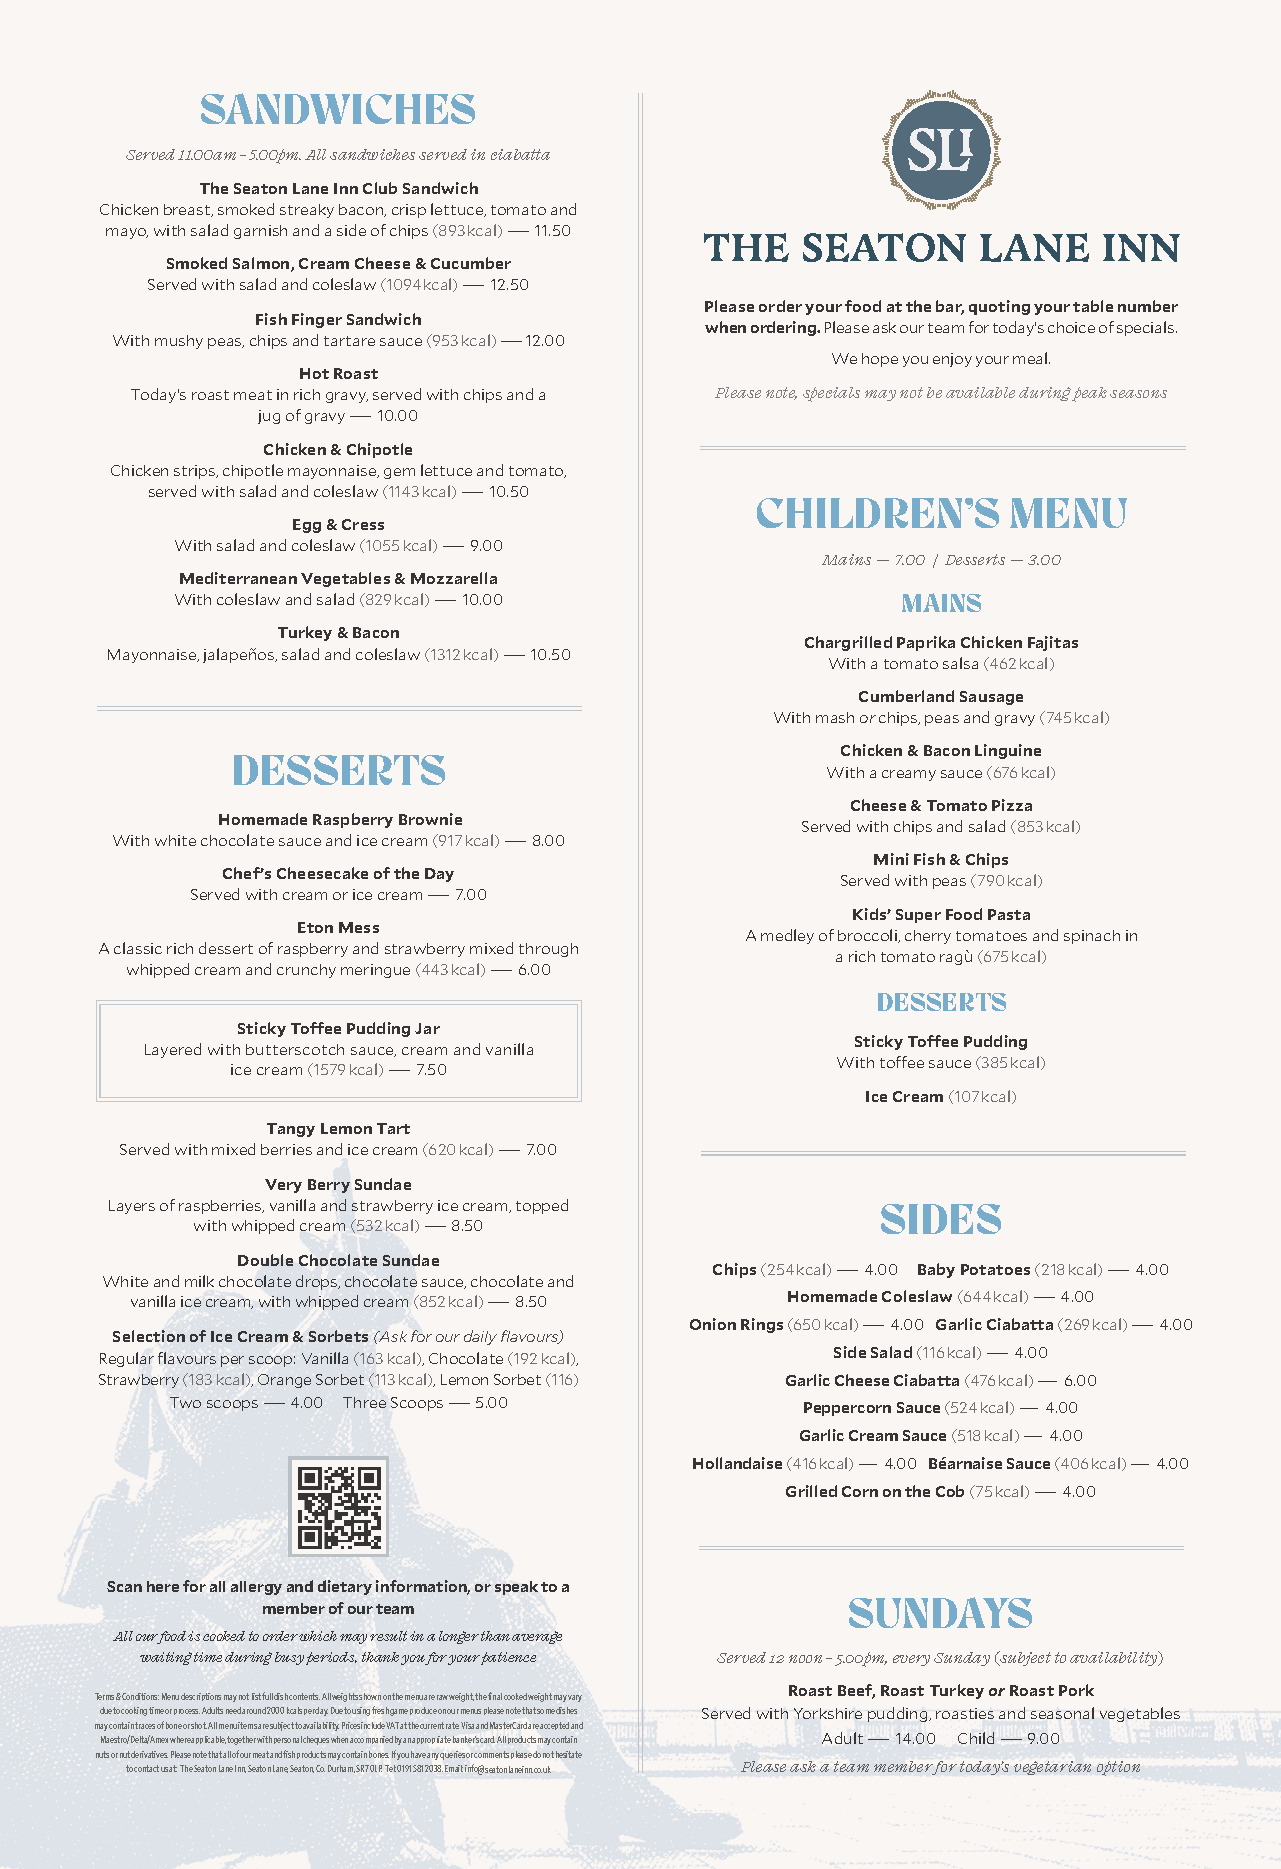  What do you see at coordinates (1009, 914) in the screenshot?
I see `Pasta` at bounding box center [1009, 914].
